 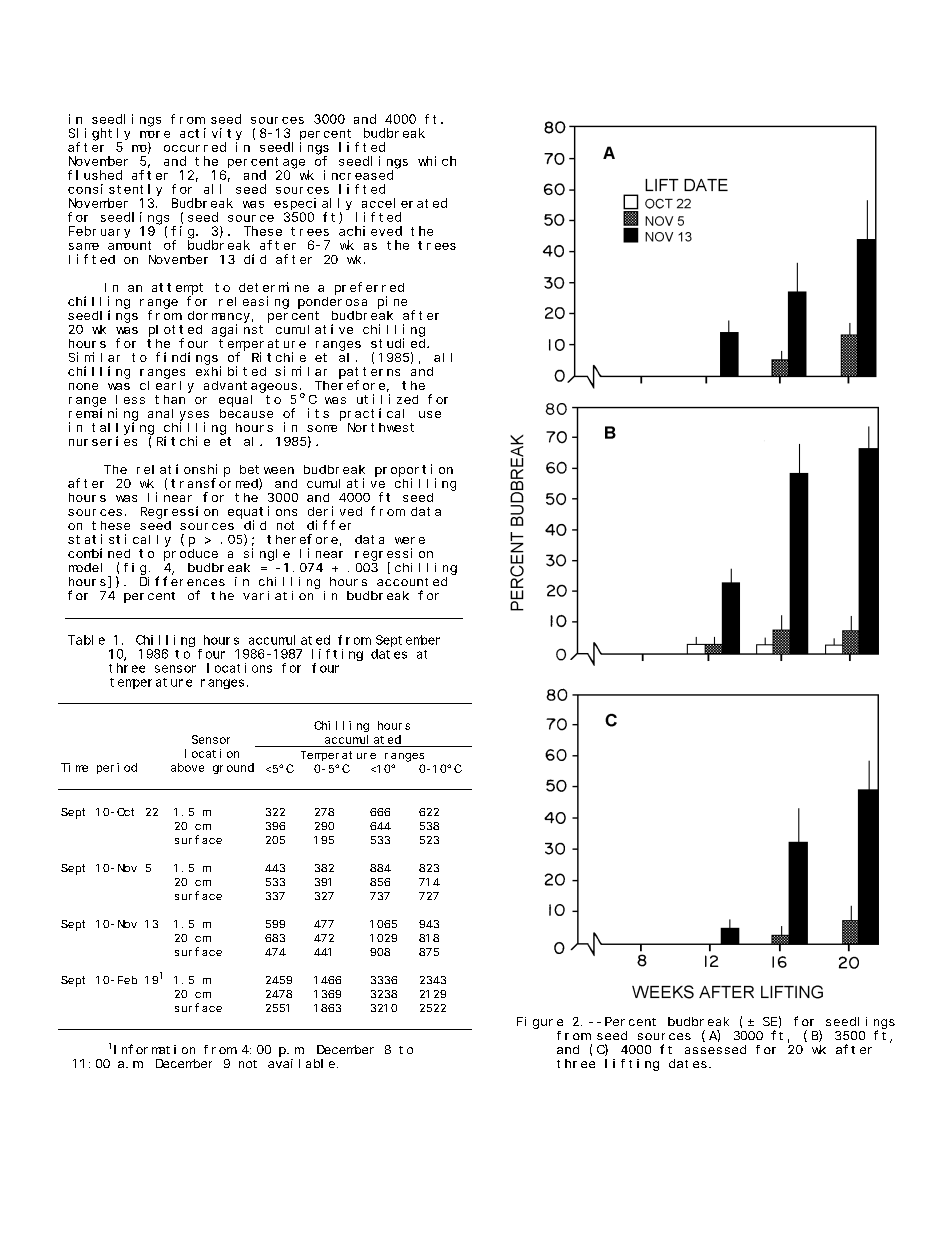 What do you see at coordinates (155, 134) in the page?
I see `more` at bounding box center [155, 134].
